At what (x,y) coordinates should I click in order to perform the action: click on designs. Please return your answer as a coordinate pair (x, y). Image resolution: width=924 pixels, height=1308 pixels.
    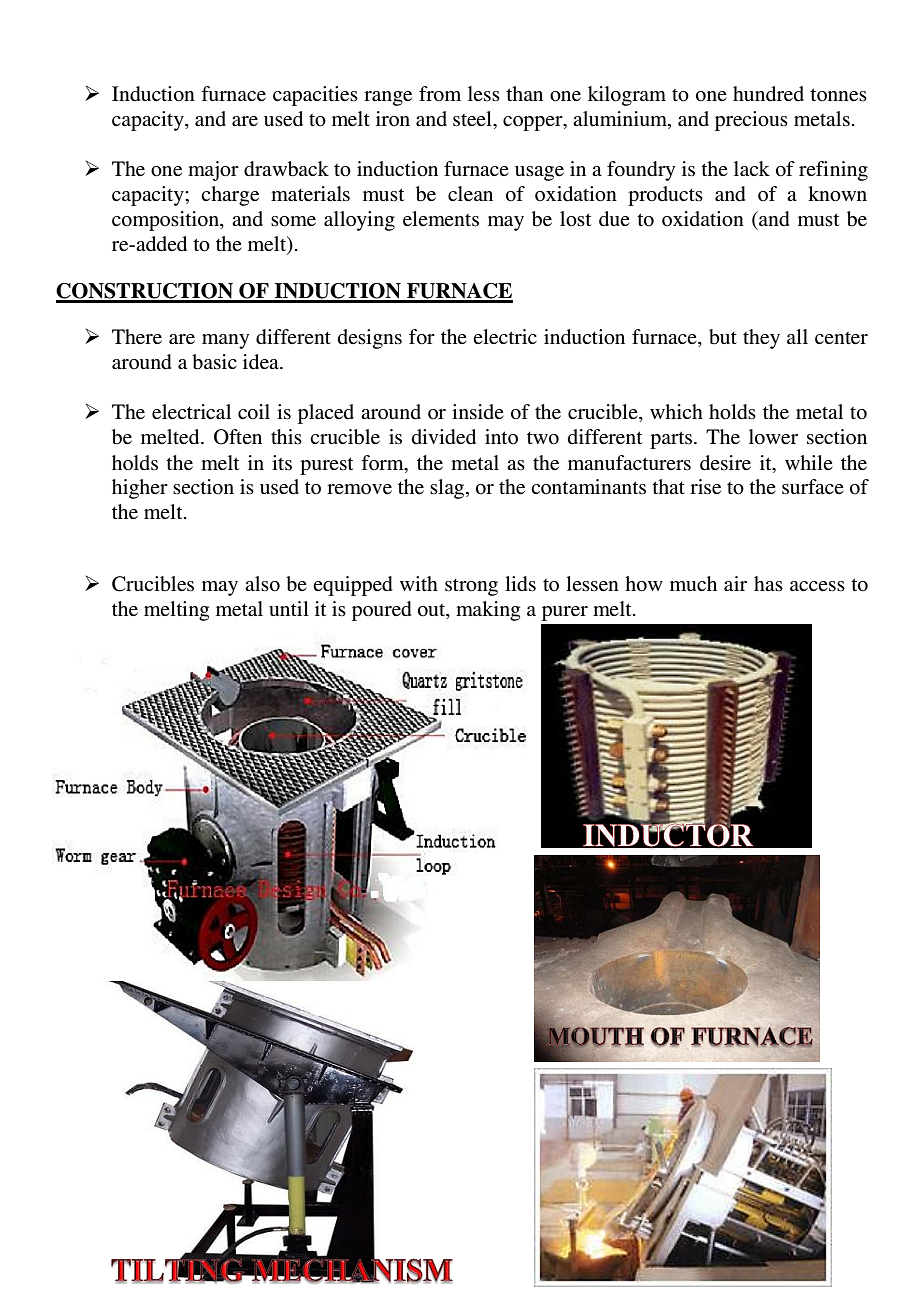
    Looking at the image, I should click on (370, 339).
